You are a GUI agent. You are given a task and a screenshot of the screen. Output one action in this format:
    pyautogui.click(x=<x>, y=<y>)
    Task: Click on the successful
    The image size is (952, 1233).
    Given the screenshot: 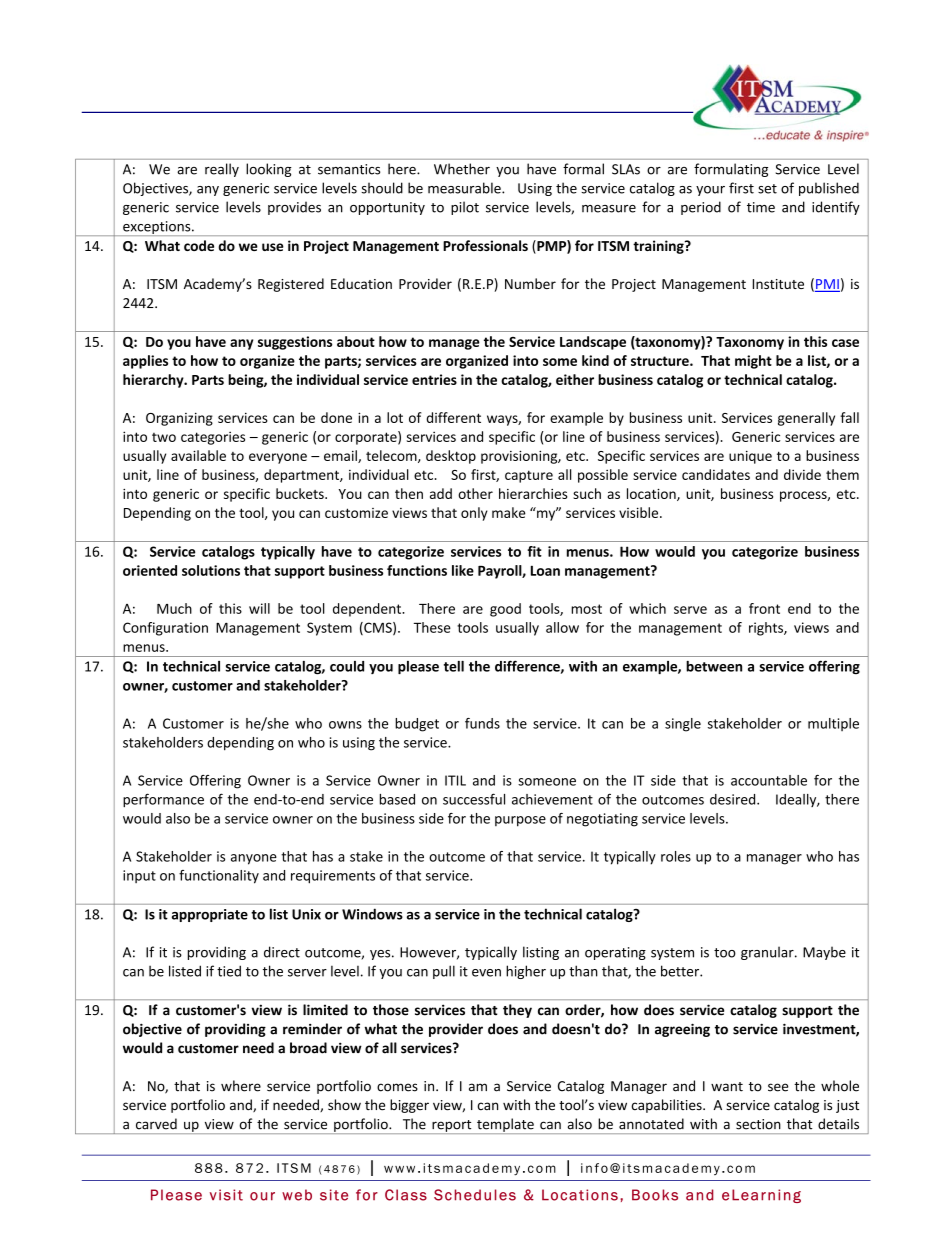 What is the action you would take?
    pyautogui.click(x=474, y=799)
